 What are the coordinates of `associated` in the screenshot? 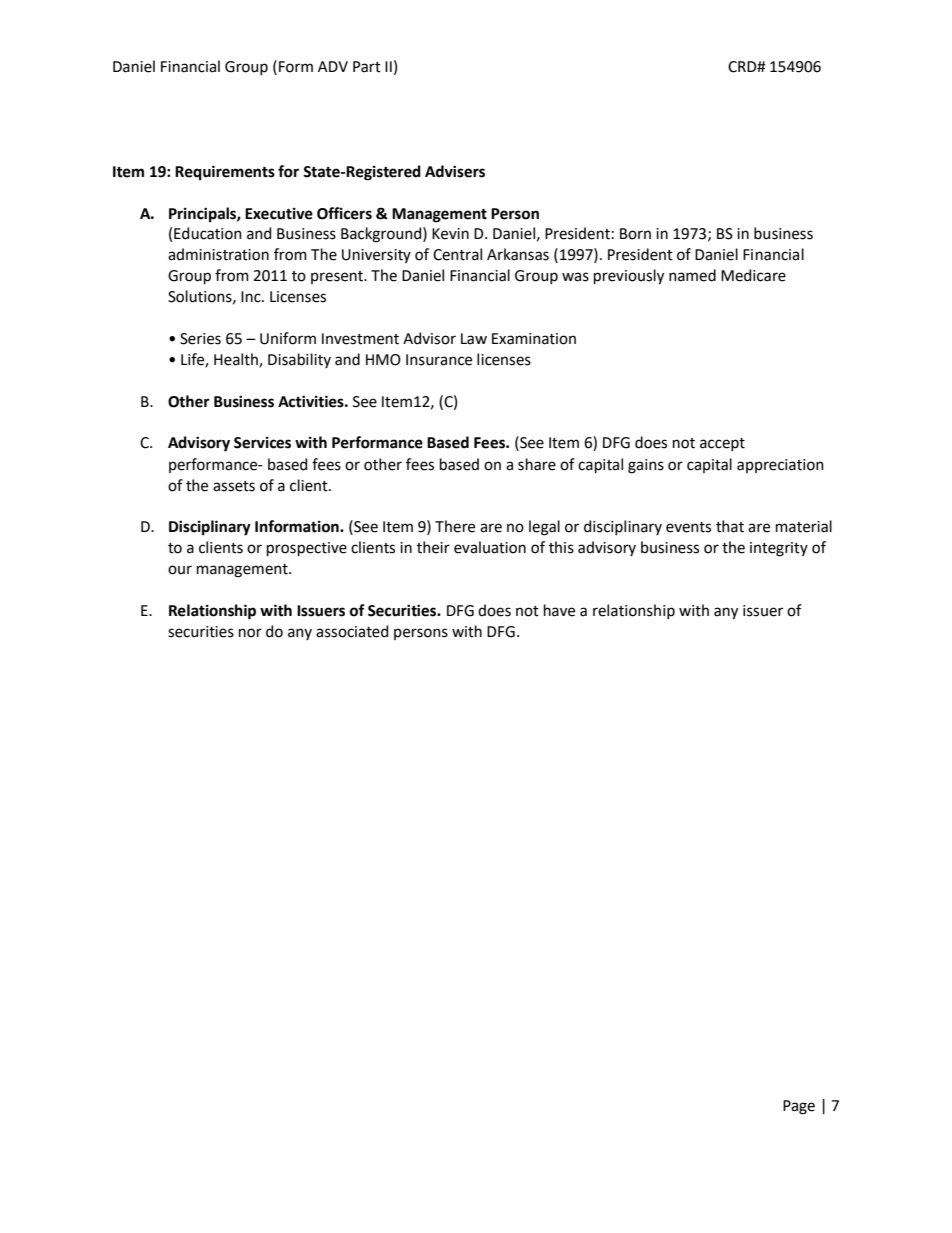 It's located at (352, 631).
